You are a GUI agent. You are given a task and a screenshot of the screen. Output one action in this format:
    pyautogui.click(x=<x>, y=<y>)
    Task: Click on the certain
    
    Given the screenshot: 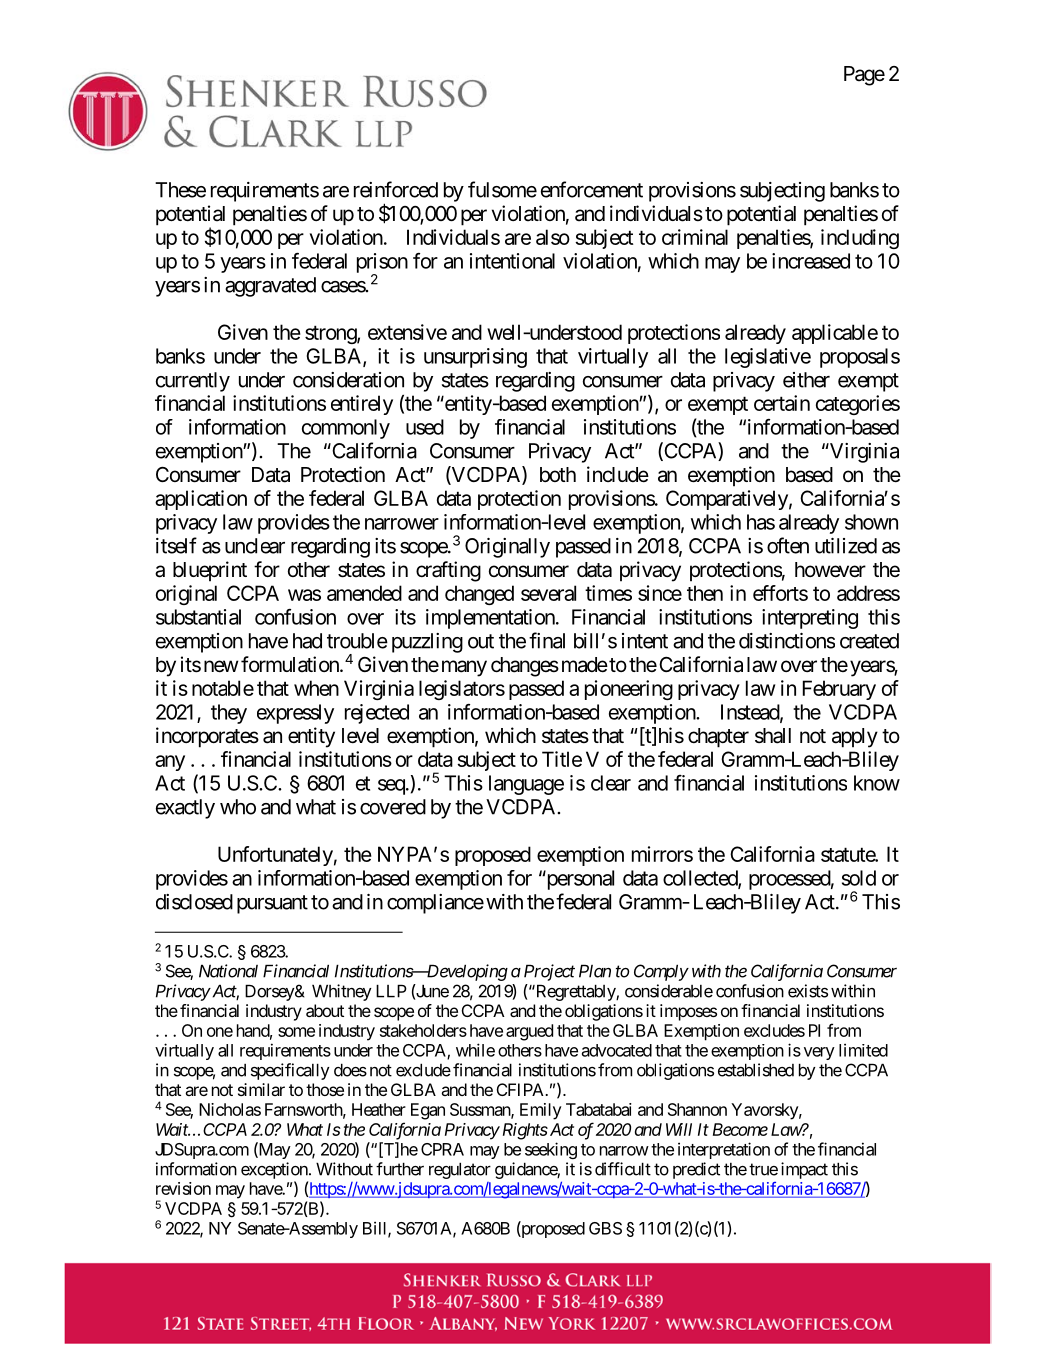 What is the action you would take?
    pyautogui.click(x=782, y=403)
